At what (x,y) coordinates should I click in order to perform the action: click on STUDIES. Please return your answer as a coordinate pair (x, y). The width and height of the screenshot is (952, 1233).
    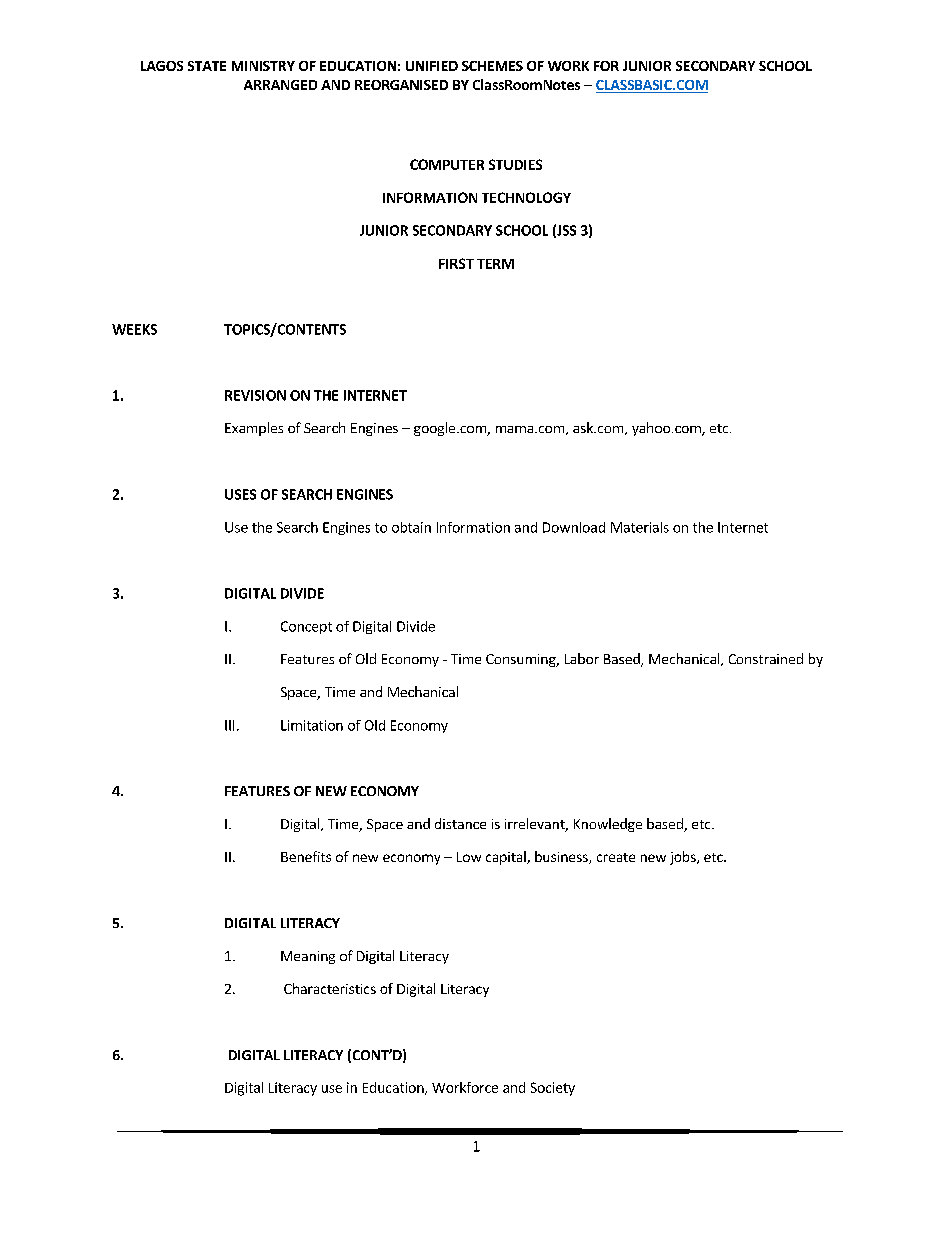
    Looking at the image, I should click on (515, 164).
